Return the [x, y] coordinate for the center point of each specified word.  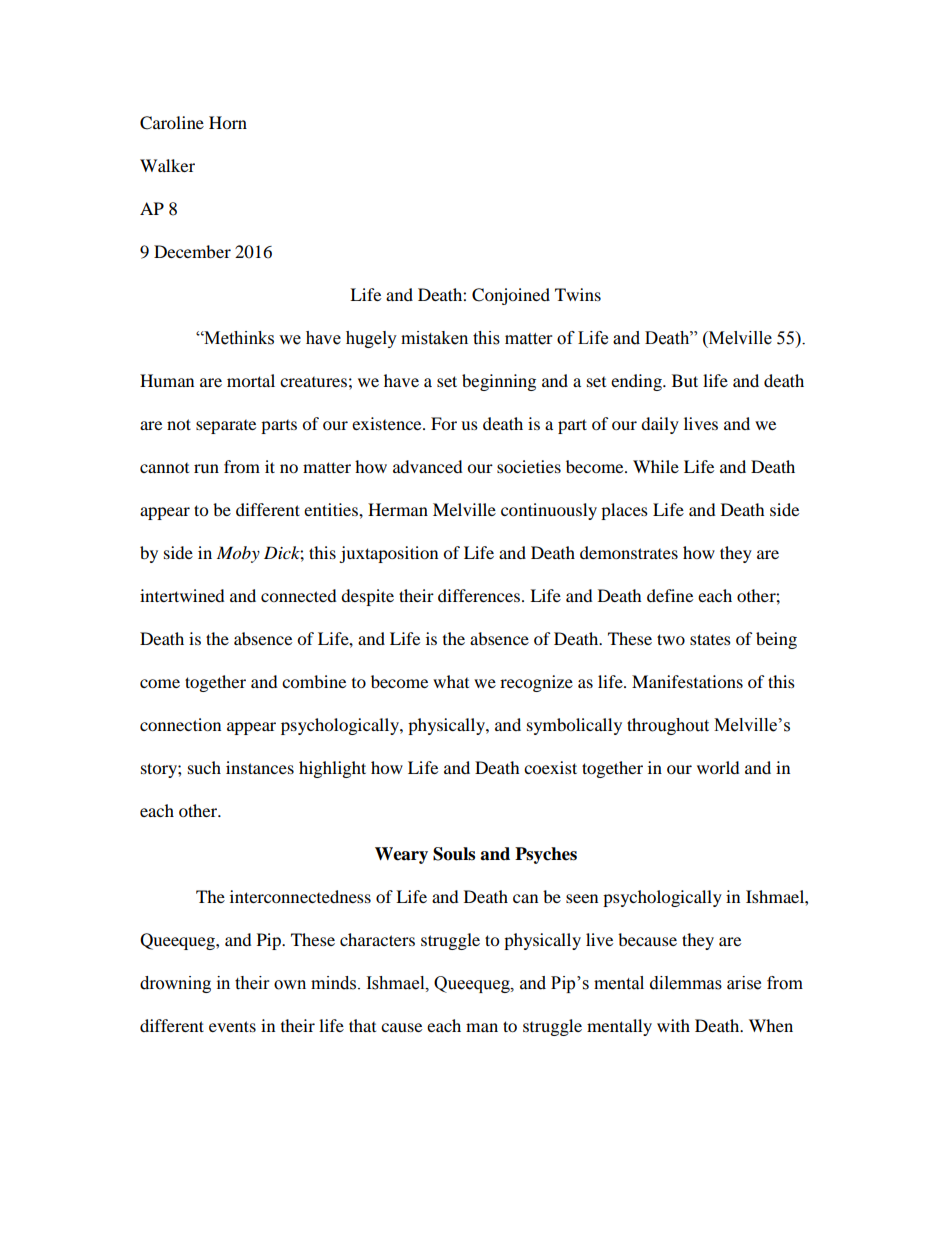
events [232, 1026]
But [685, 380]
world [718, 767]
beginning [499, 382]
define [670, 595]
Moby [238, 554]
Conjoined [511, 296]
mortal [251, 380]
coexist [550, 767]
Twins [578, 294]
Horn [228, 122]
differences [480, 595]
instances [260, 767]
